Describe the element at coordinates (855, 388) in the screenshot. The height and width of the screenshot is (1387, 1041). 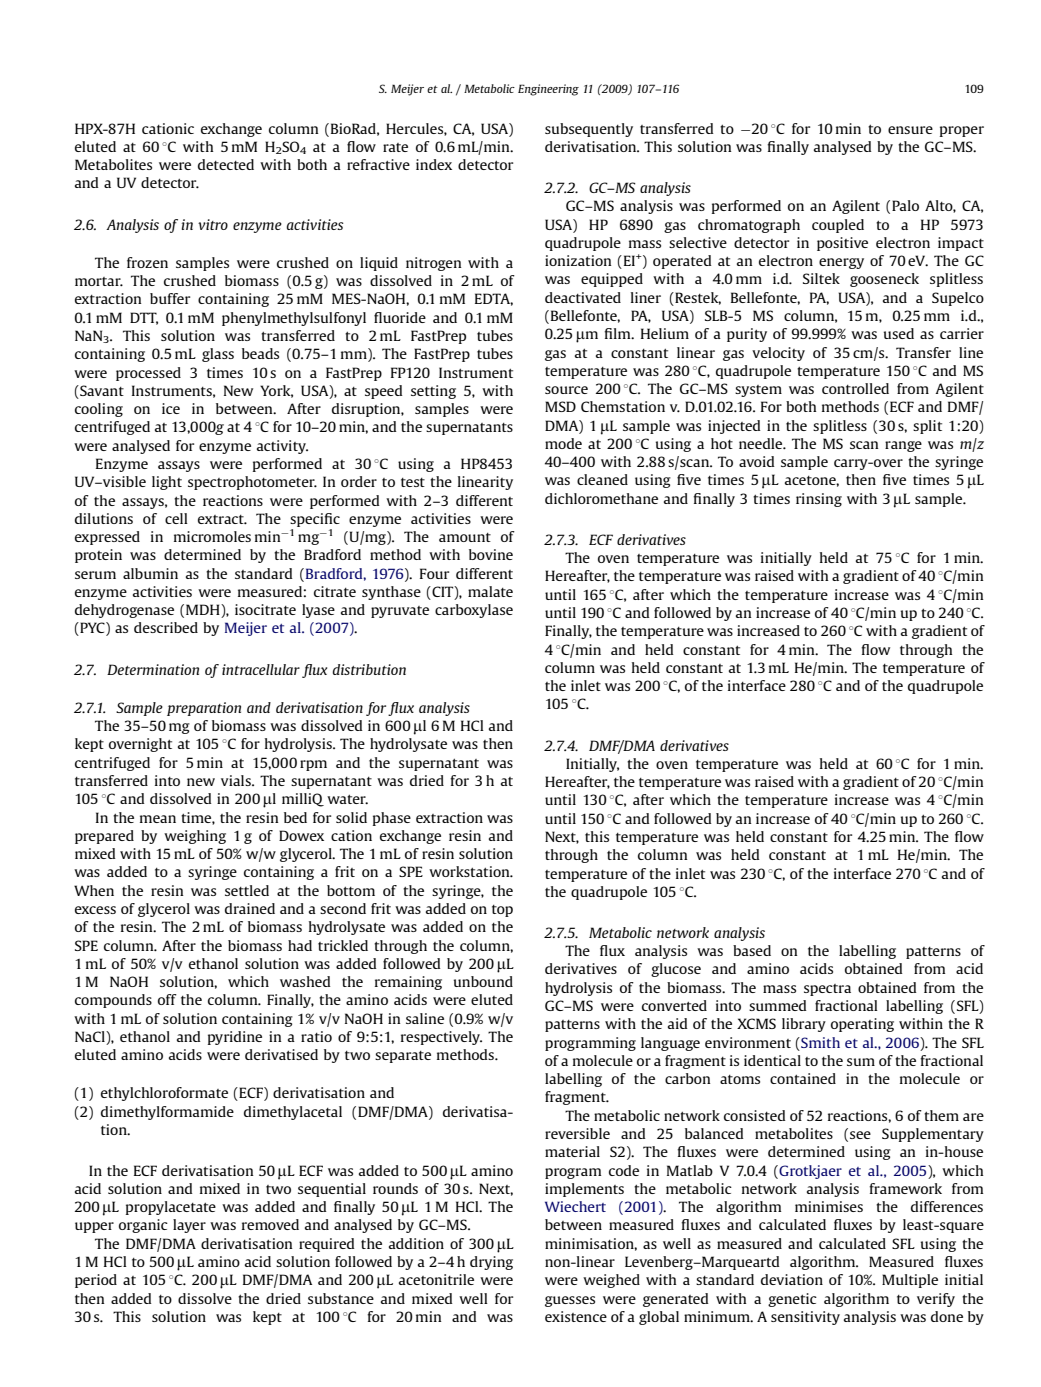
I see `controlled` at that location.
